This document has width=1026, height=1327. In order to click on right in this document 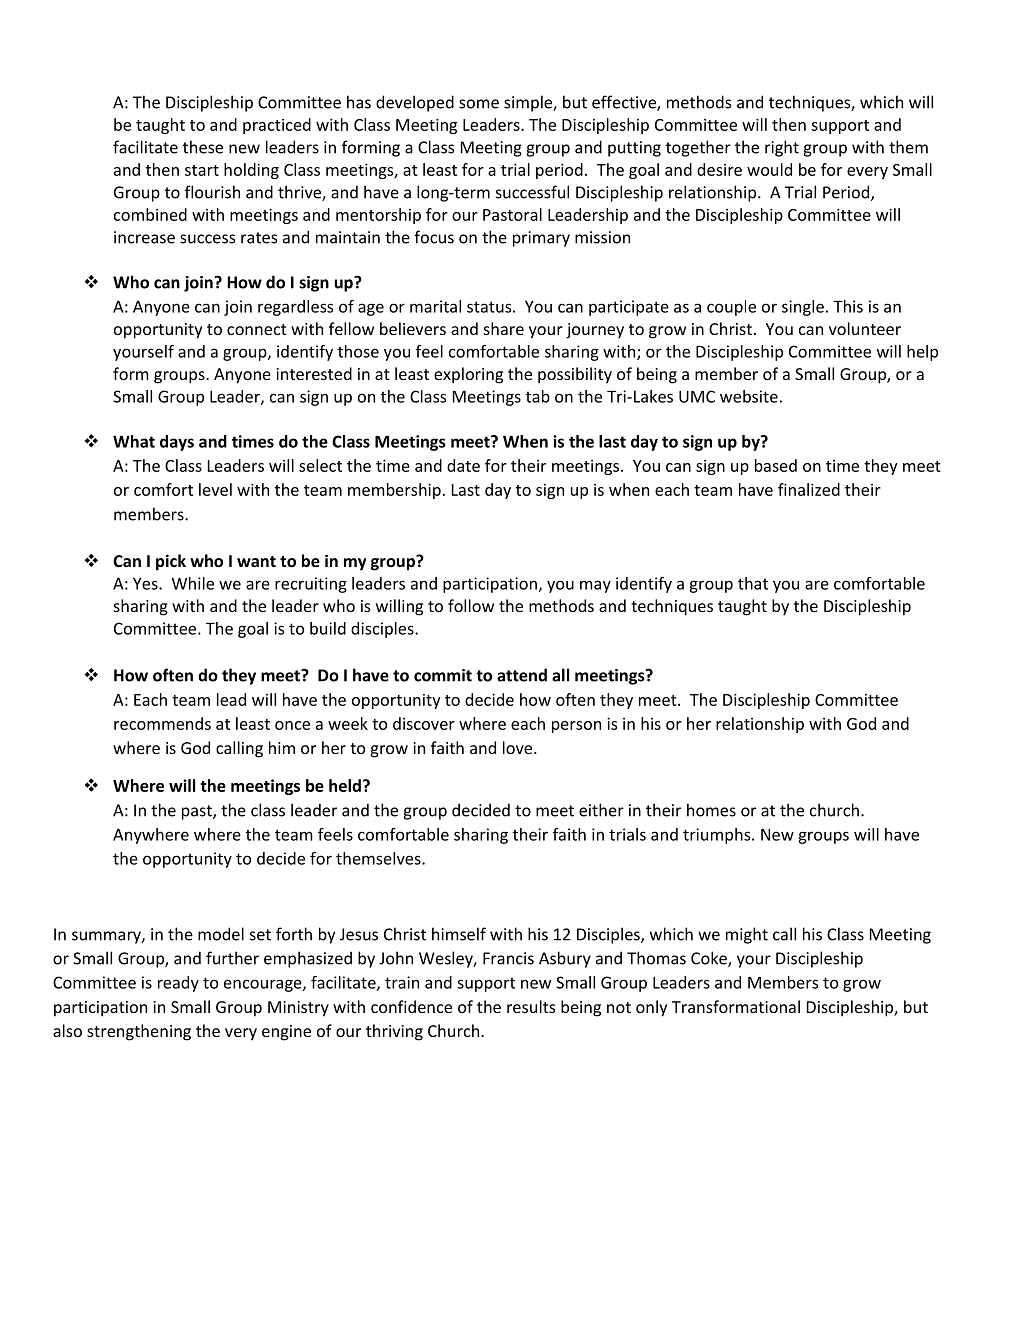, I will do `click(782, 148)`.
